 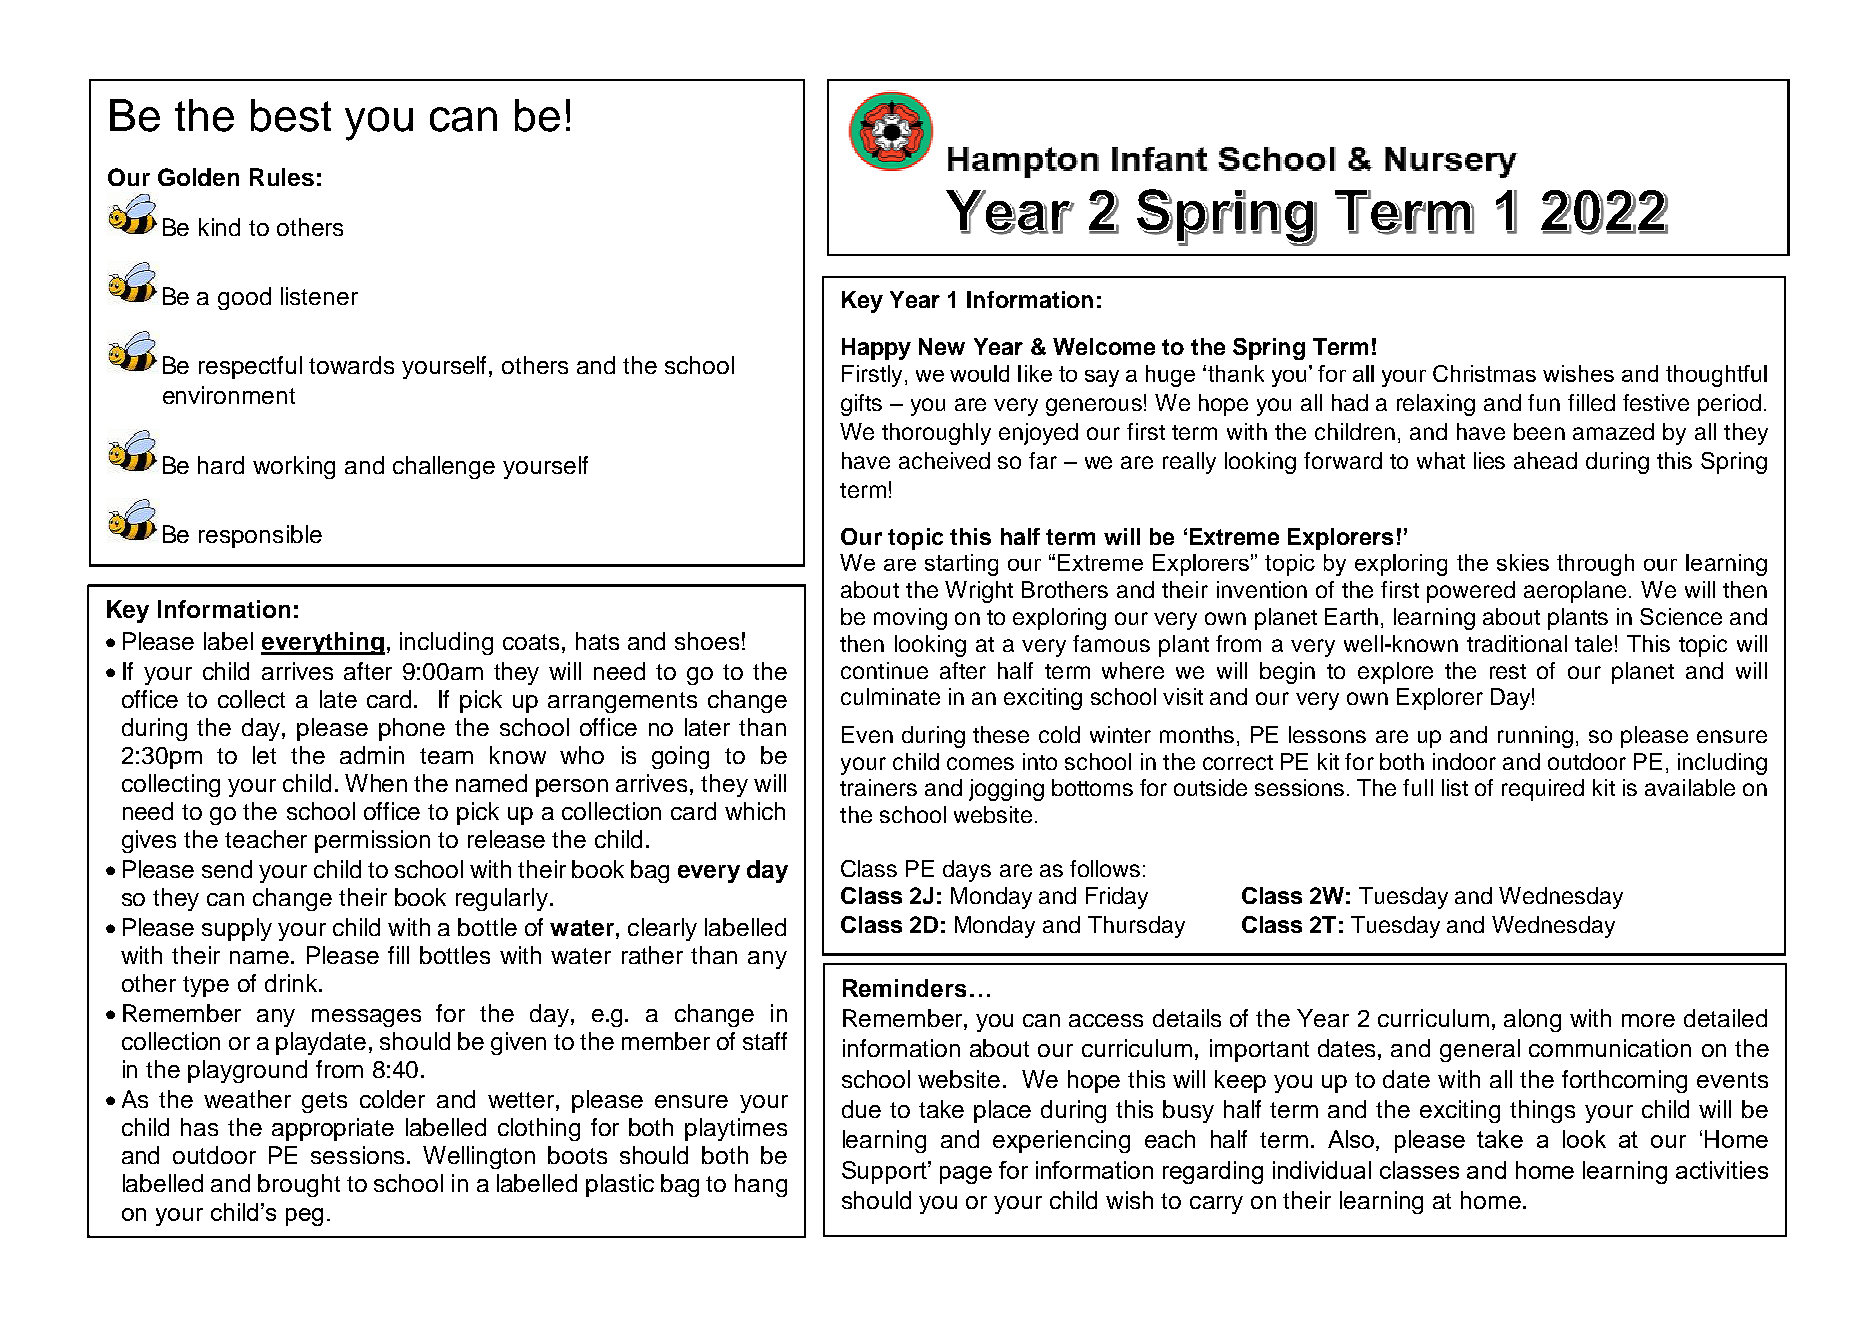 I want to click on Rules, so click(x=282, y=177).
